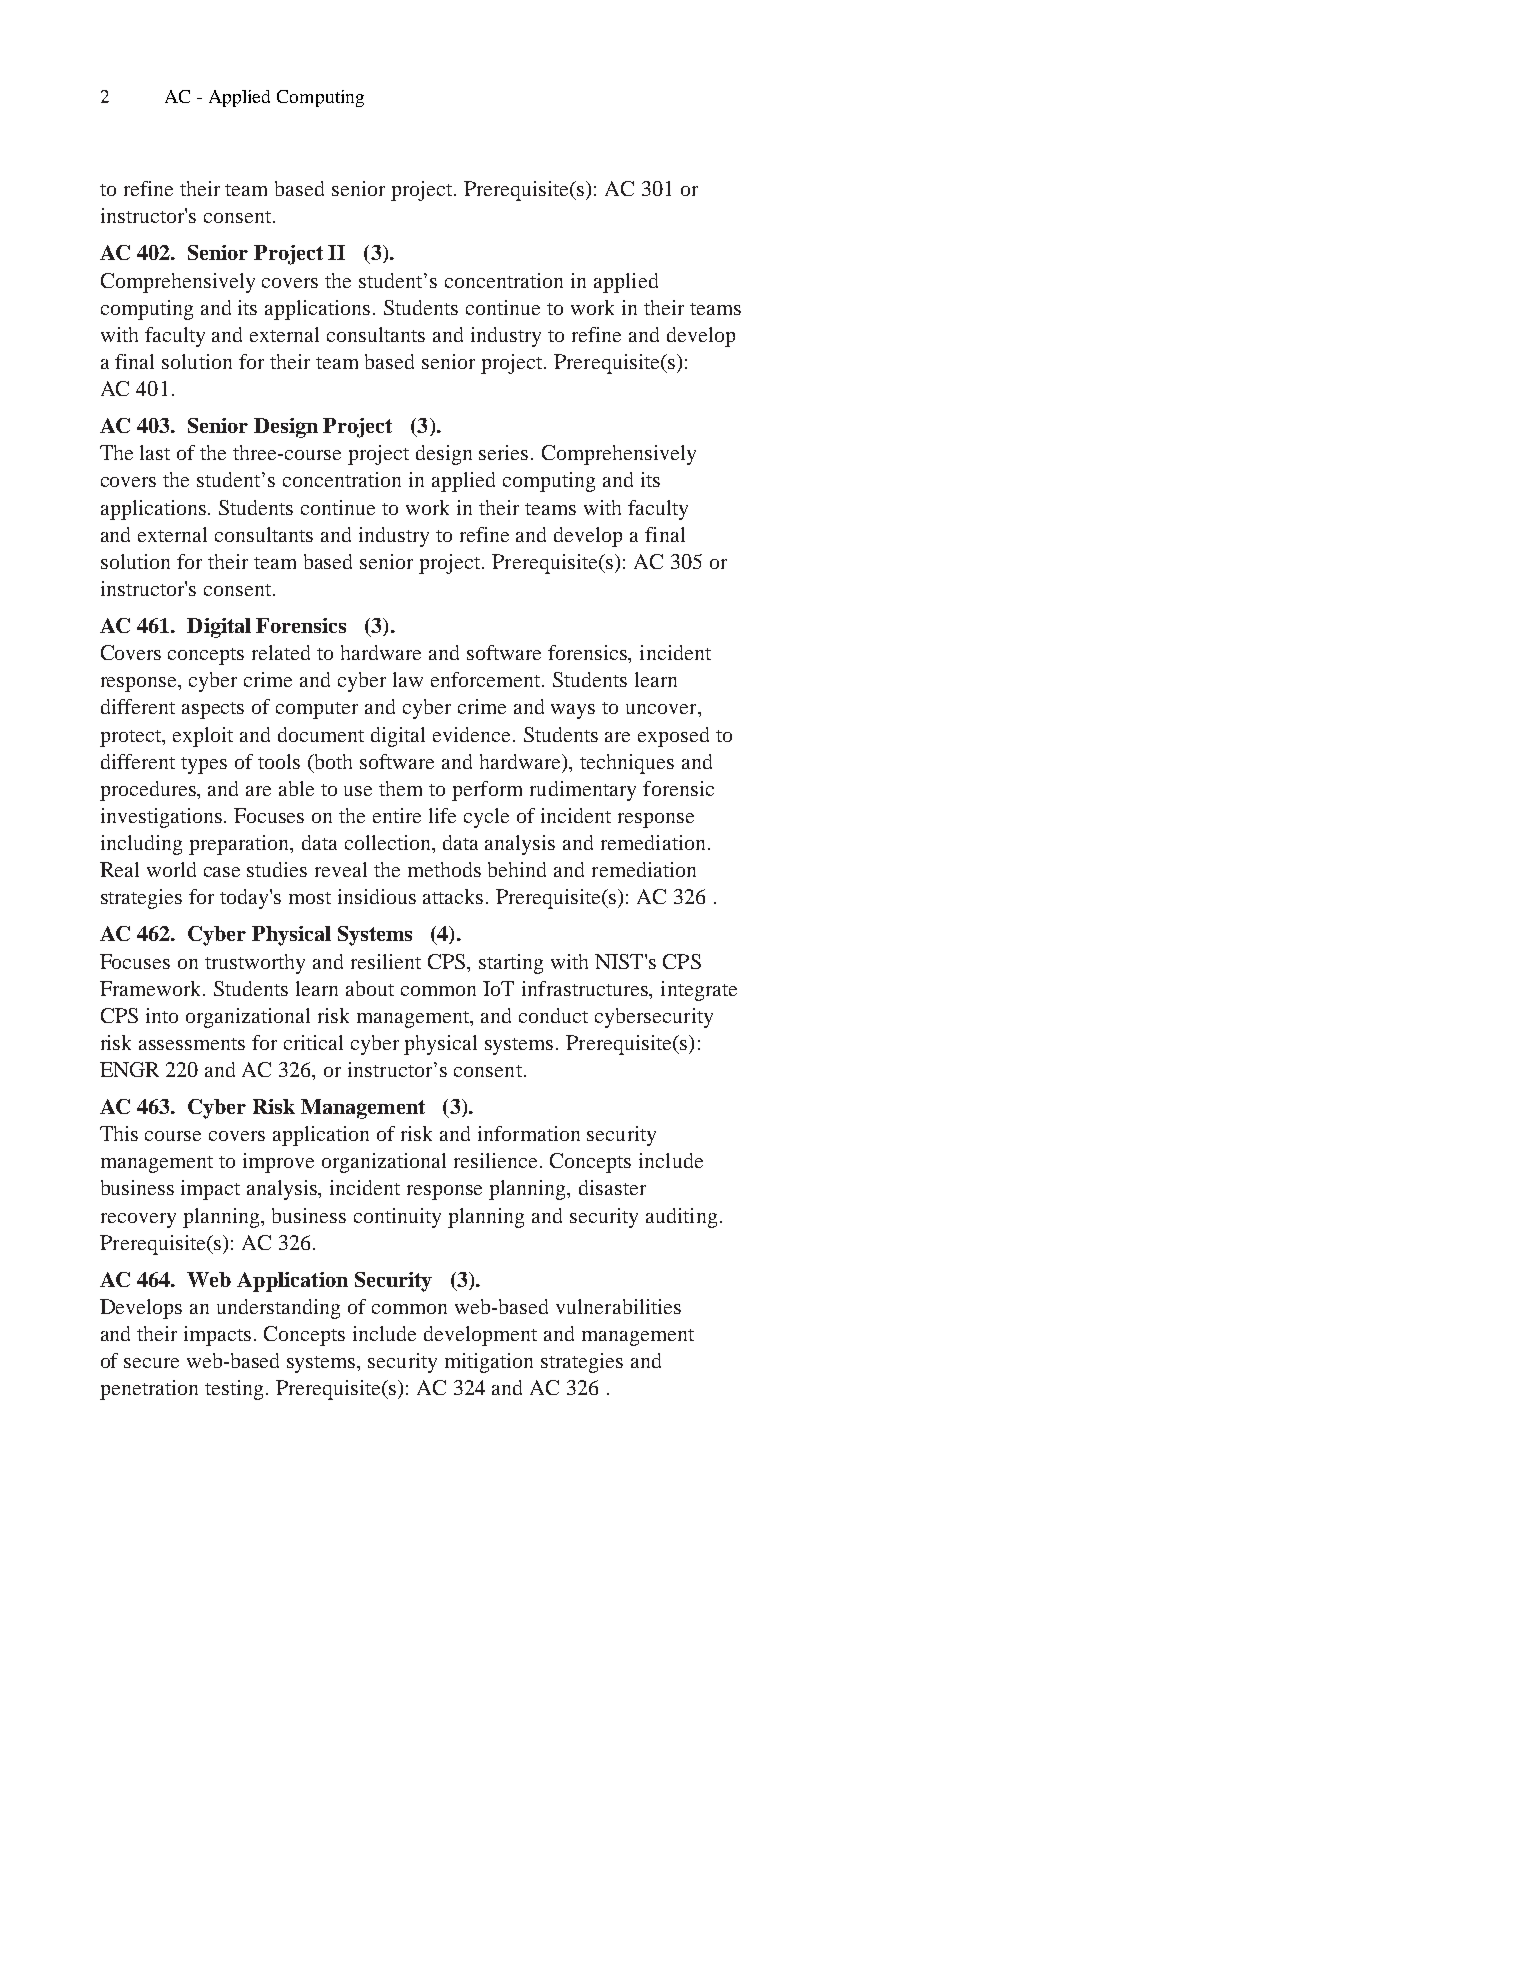 This screenshot has width=1532, height=1976. I want to click on series, so click(503, 452).
